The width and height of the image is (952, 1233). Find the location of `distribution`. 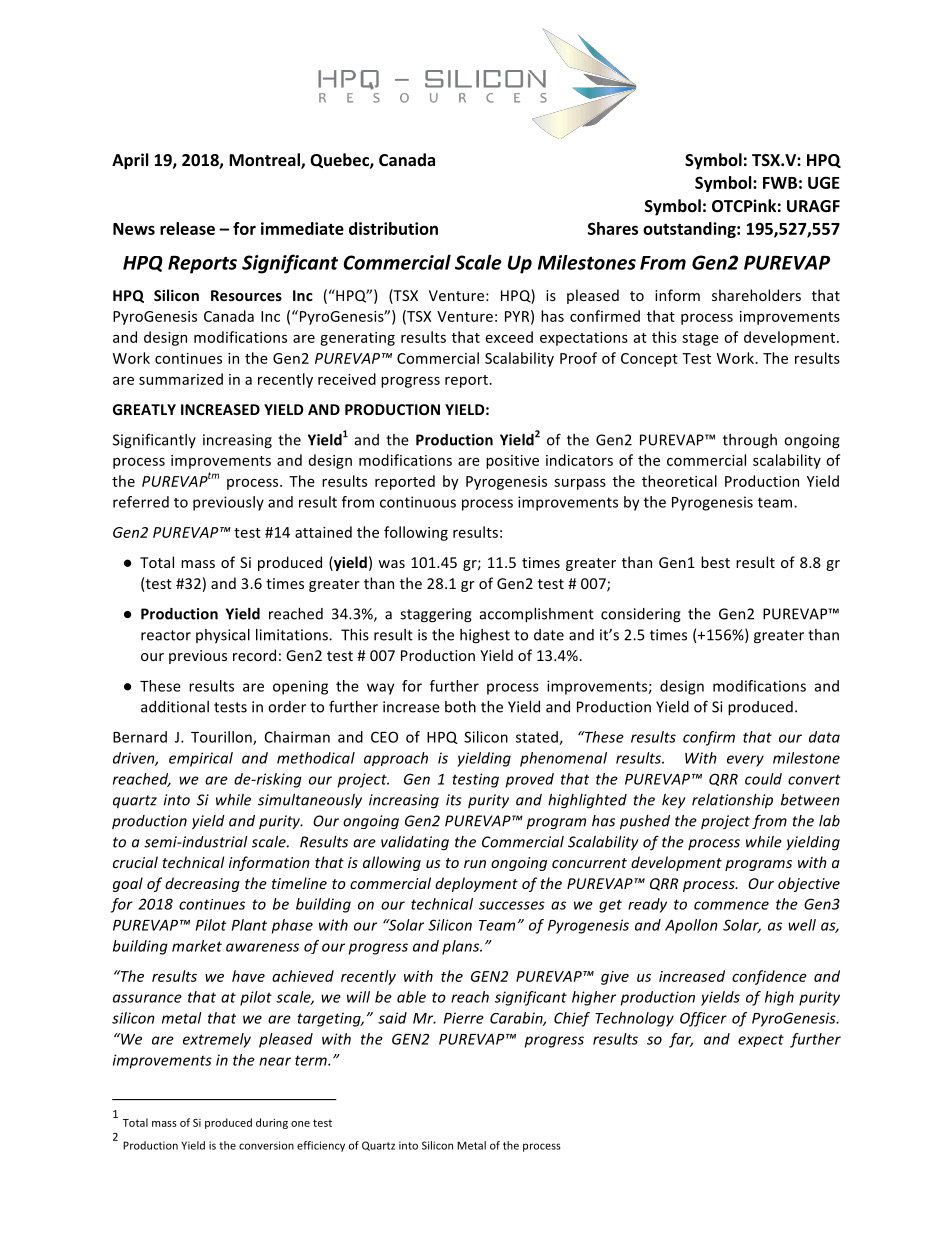

distribution is located at coordinates (393, 228).
